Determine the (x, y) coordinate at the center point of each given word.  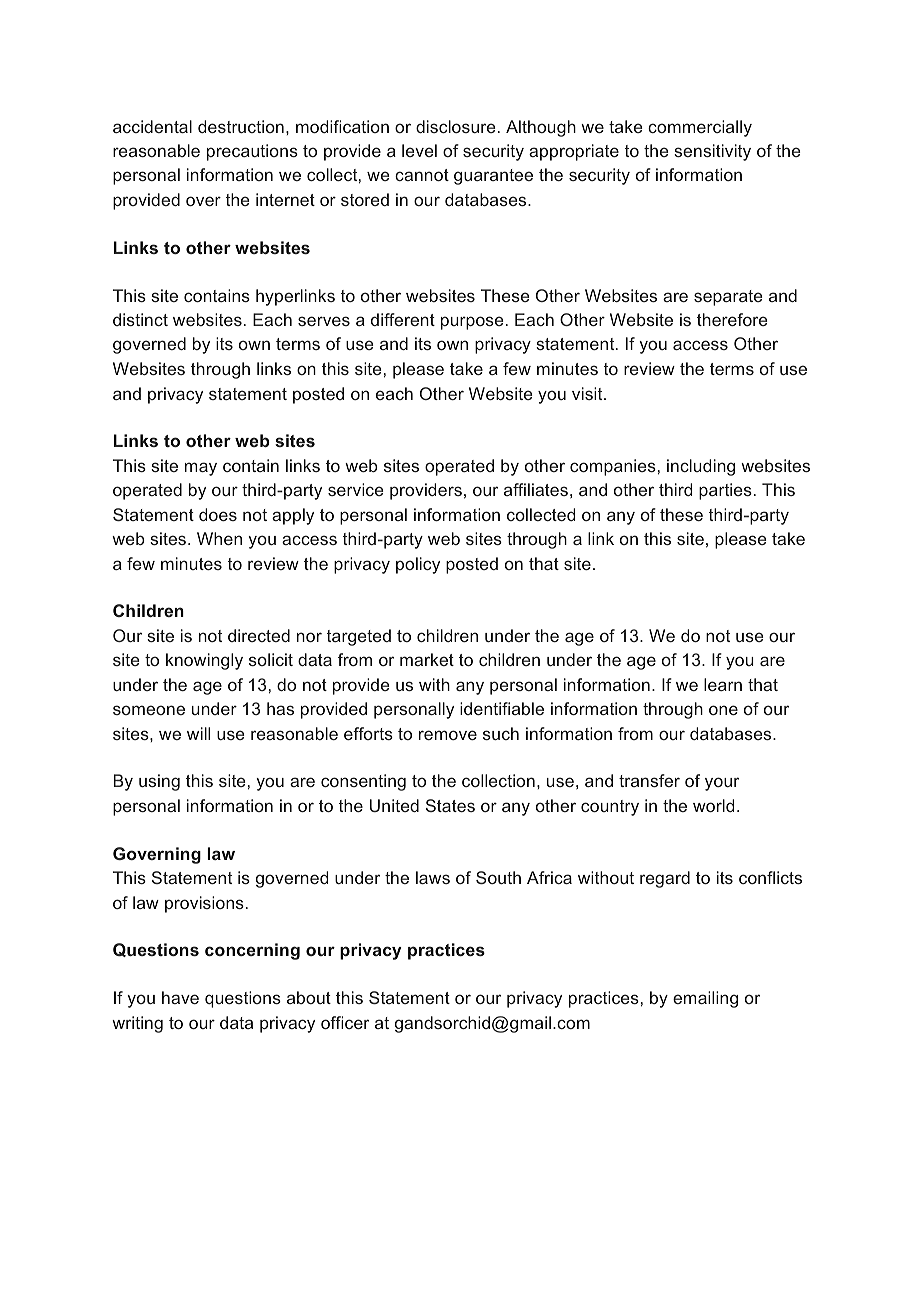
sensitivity (712, 152)
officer (345, 1022)
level (419, 150)
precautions (252, 152)
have (180, 997)
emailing (705, 999)
